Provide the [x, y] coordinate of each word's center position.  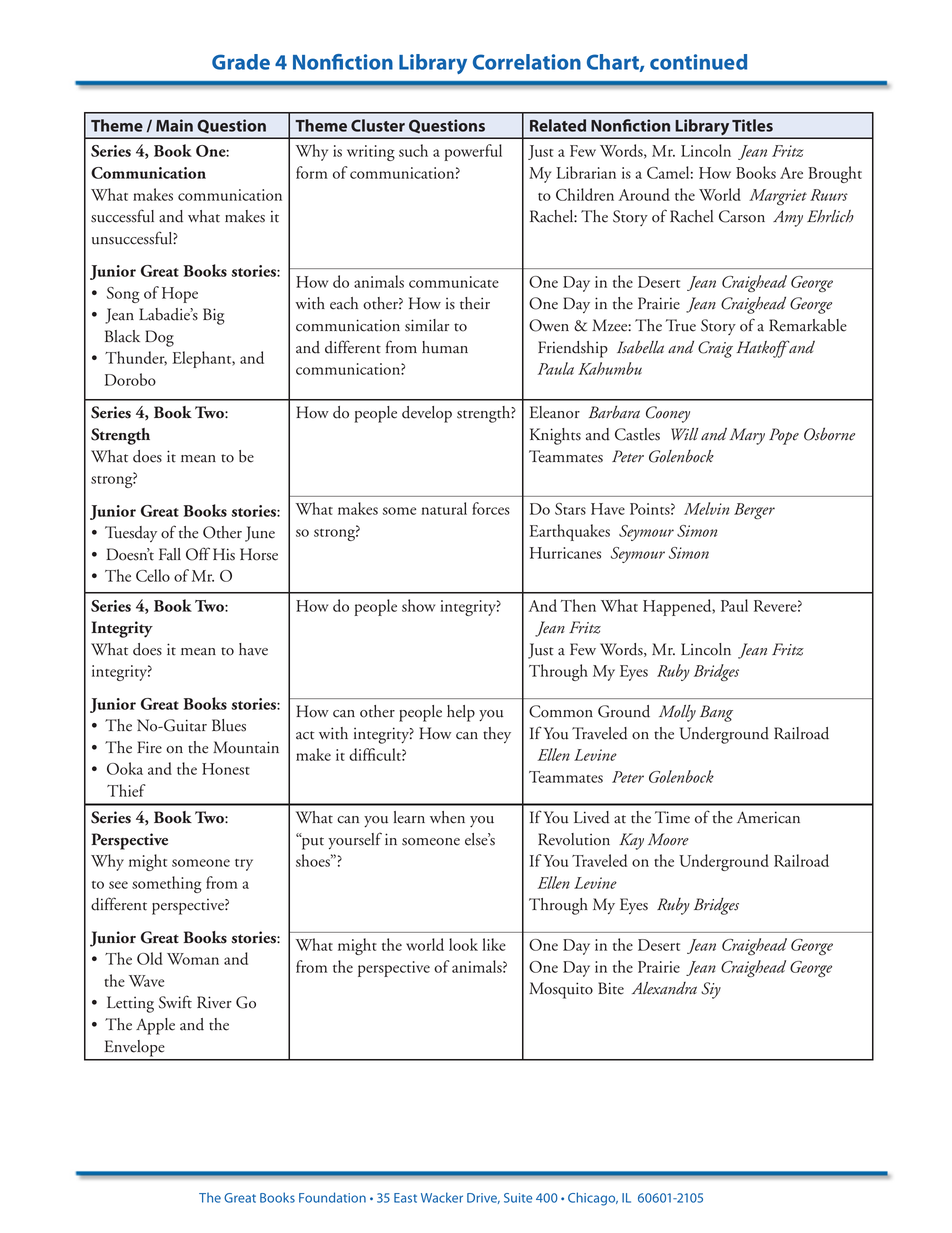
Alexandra [664, 988]
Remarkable [808, 325]
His [224, 554]
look [463, 944]
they [497, 735]
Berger [754, 511]
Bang [716, 713]
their [475, 303]
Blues [229, 725]
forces [491, 508]
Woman [193, 959]
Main [174, 125]
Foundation [332, 1197]
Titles [752, 125]
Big [214, 316]
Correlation [527, 62]
